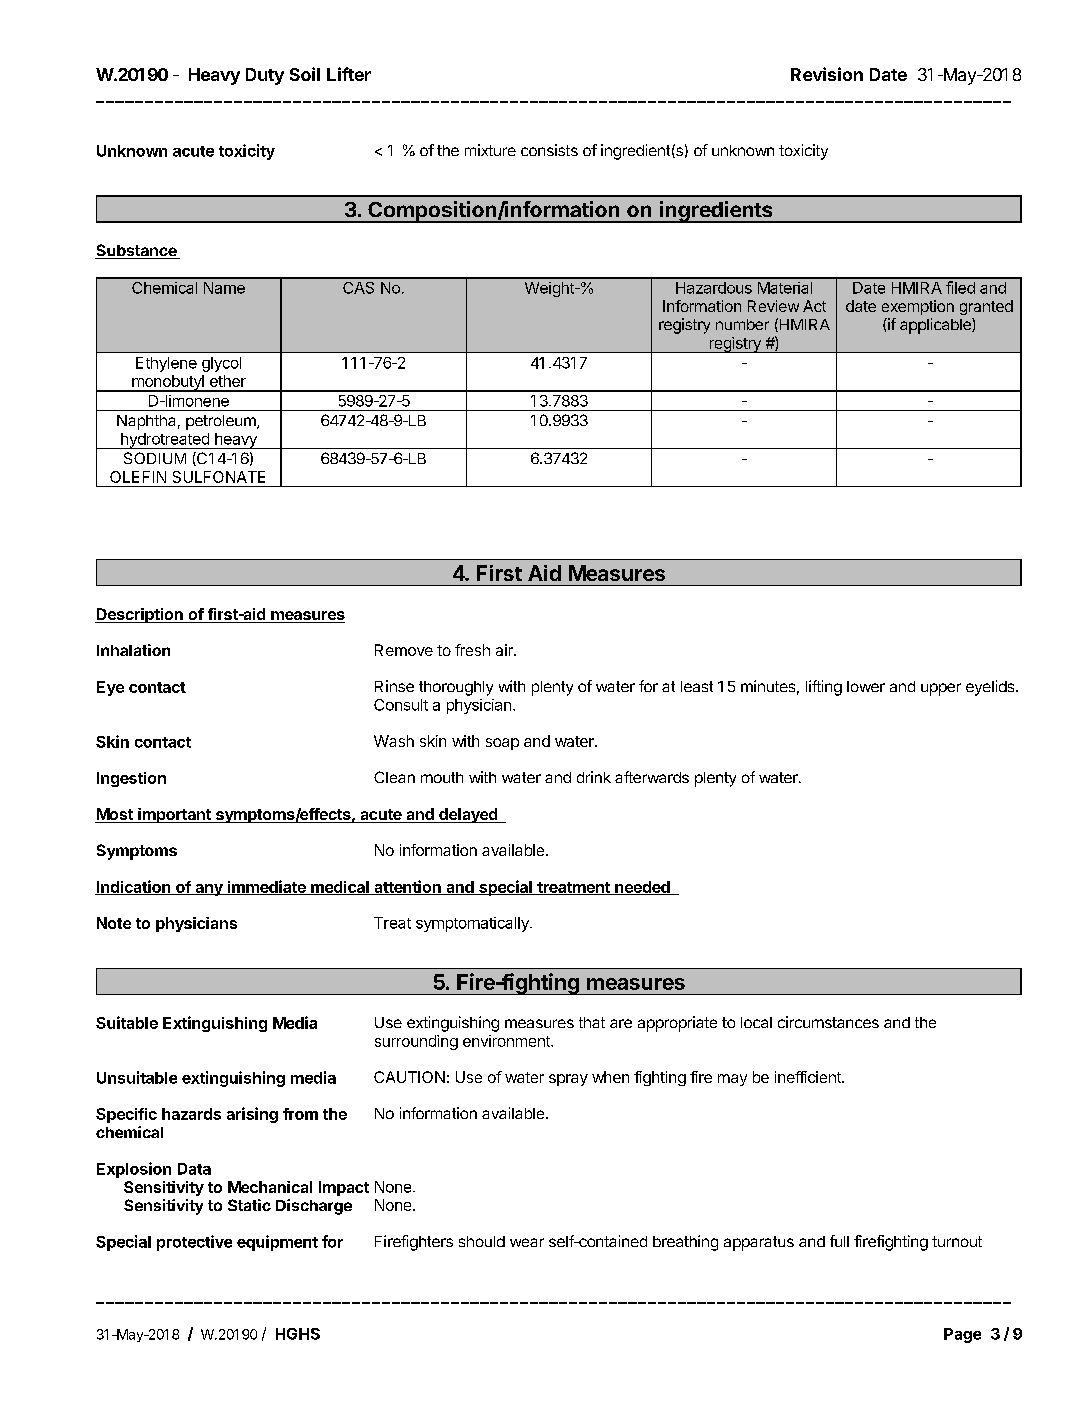  I want to click on lower, so click(866, 686).
